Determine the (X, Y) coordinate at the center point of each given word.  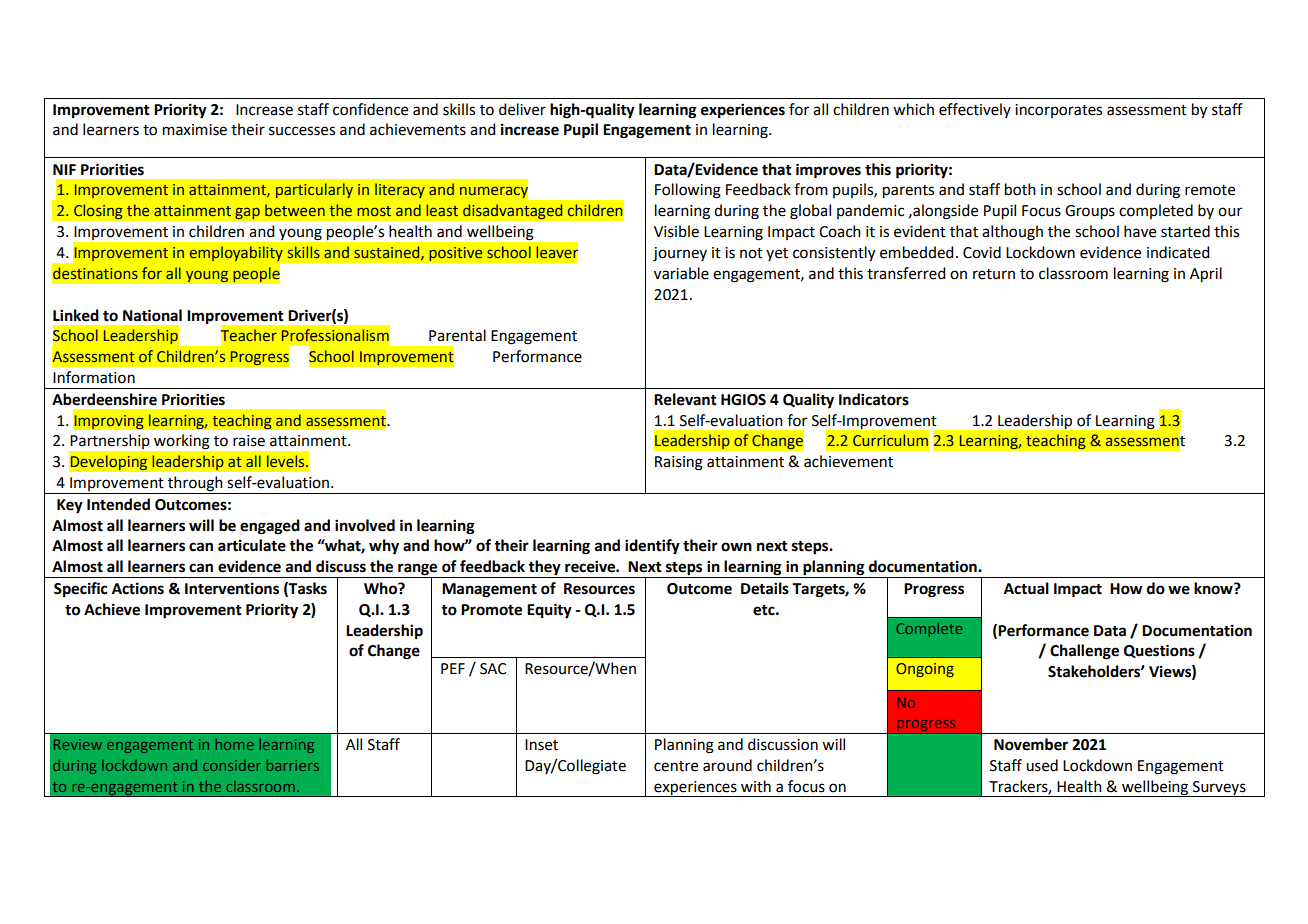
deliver (522, 109)
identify (652, 547)
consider (232, 765)
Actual (1026, 588)
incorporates (1058, 111)
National (152, 315)
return (994, 274)
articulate (252, 545)
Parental (457, 335)
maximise (195, 130)
